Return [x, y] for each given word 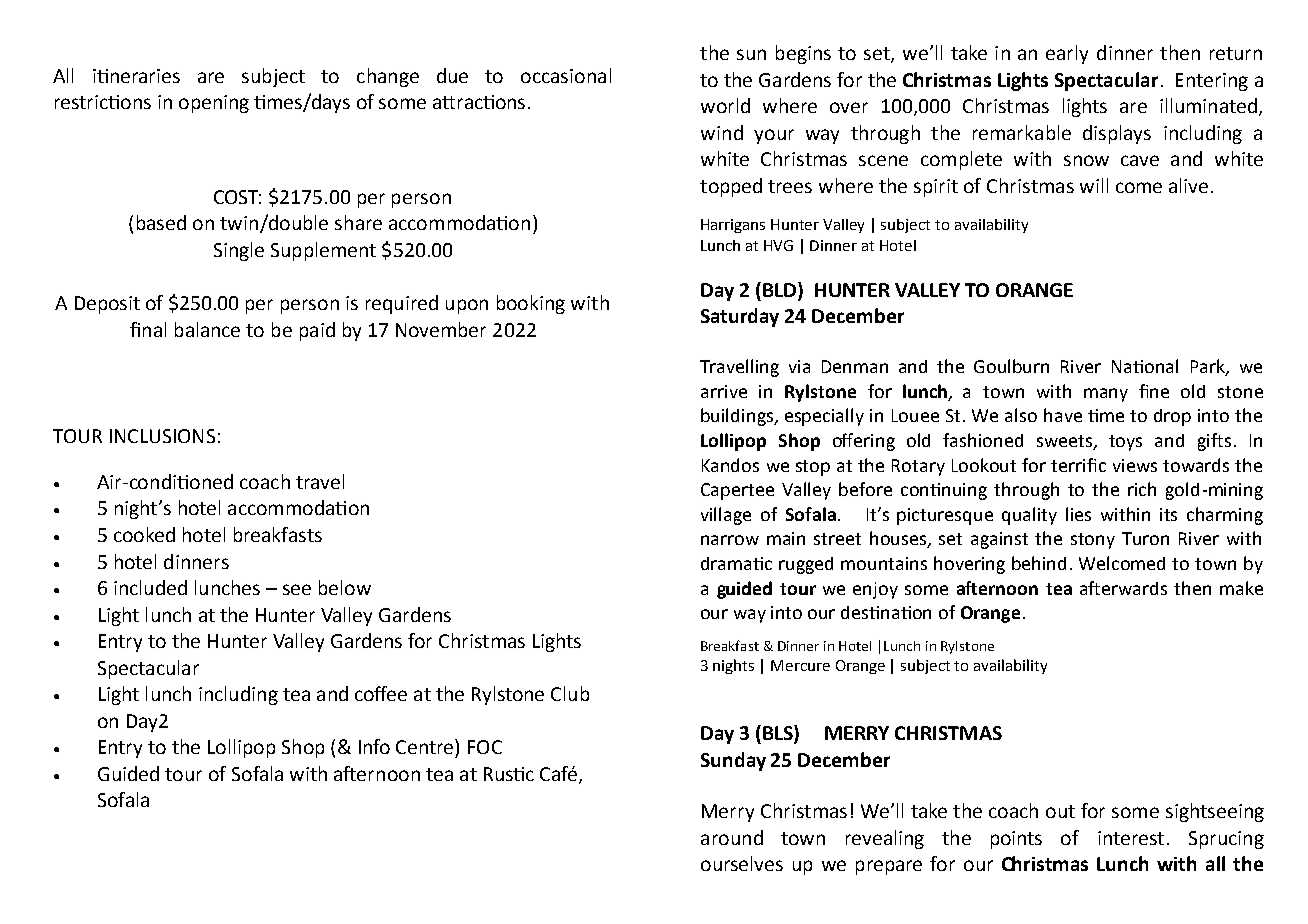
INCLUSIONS [162, 436]
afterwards [1123, 588]
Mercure [800, 665]
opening [214, 104]
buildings [738, 417]
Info [374, 746]
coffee [381, 693]
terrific [1078, 465]
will [1094, 185]
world [725, 105]
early [1067, 54]
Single [239, 251]
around [732, 837]
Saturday [740, 317]
